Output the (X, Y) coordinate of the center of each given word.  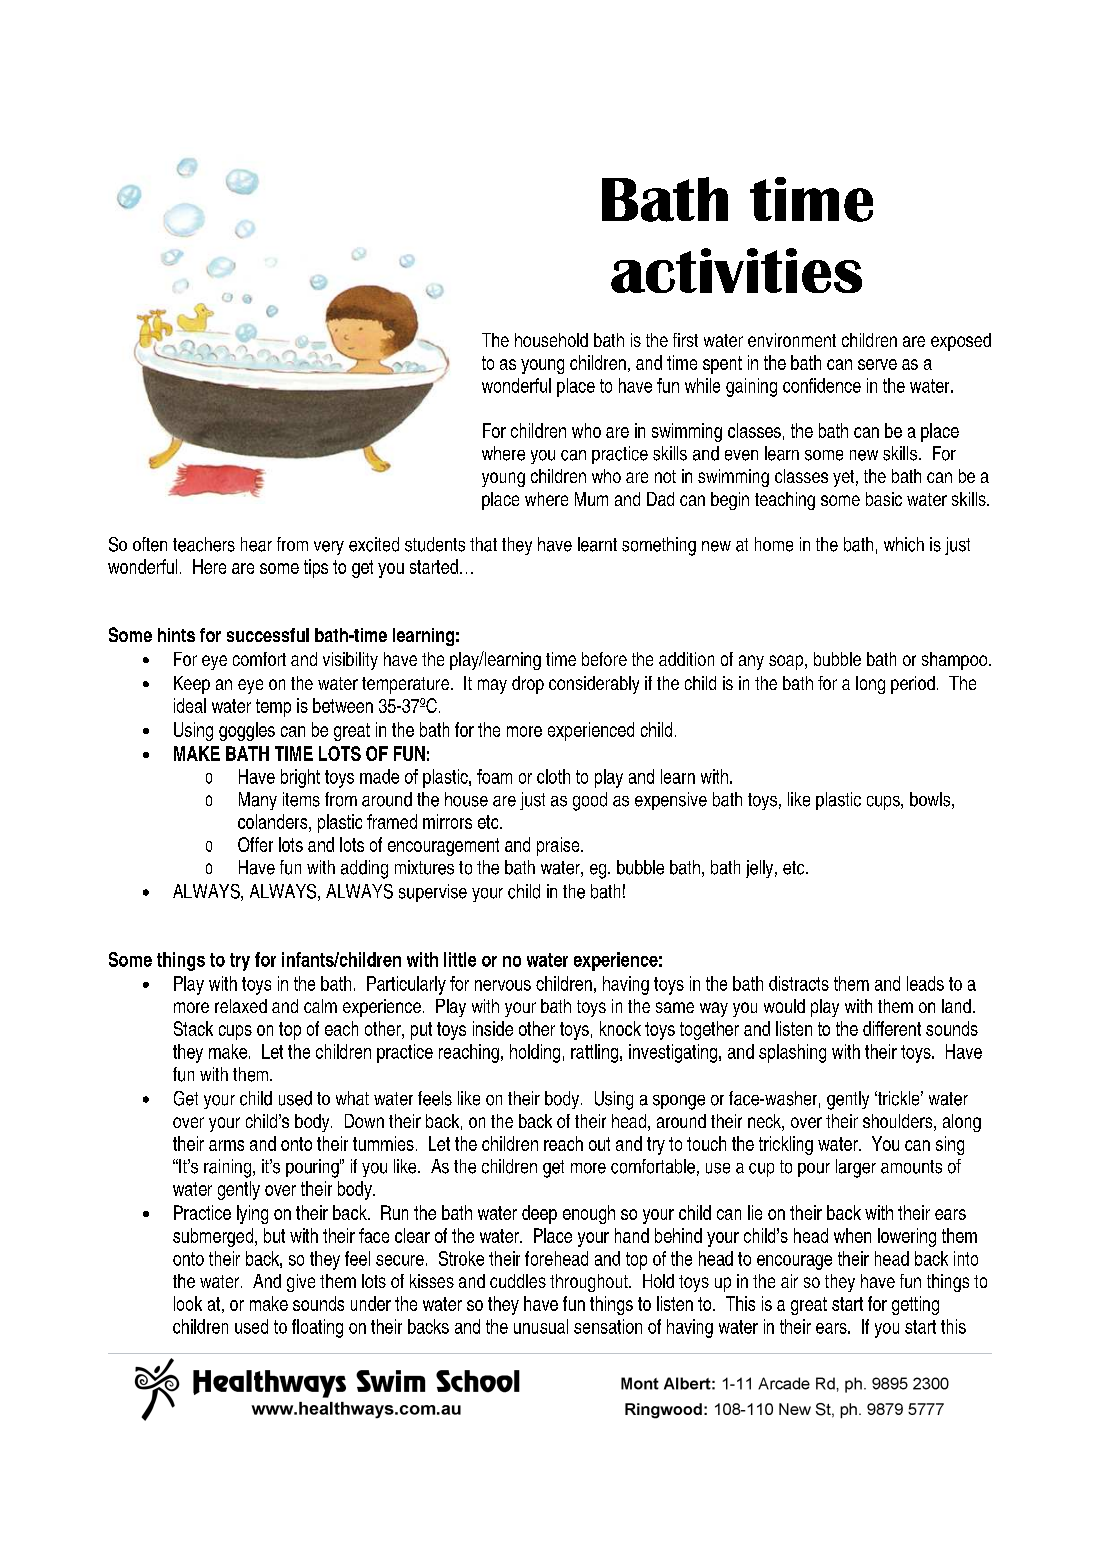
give (301, 1283)
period (913, 685)
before (604, 659)
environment (792, 340)
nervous (503, 985)
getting (915, 1305)
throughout (590, 1283)
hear (256, 544)
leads (925, 983)
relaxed (241, 1006)
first (685, 340)
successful (268, 635)
